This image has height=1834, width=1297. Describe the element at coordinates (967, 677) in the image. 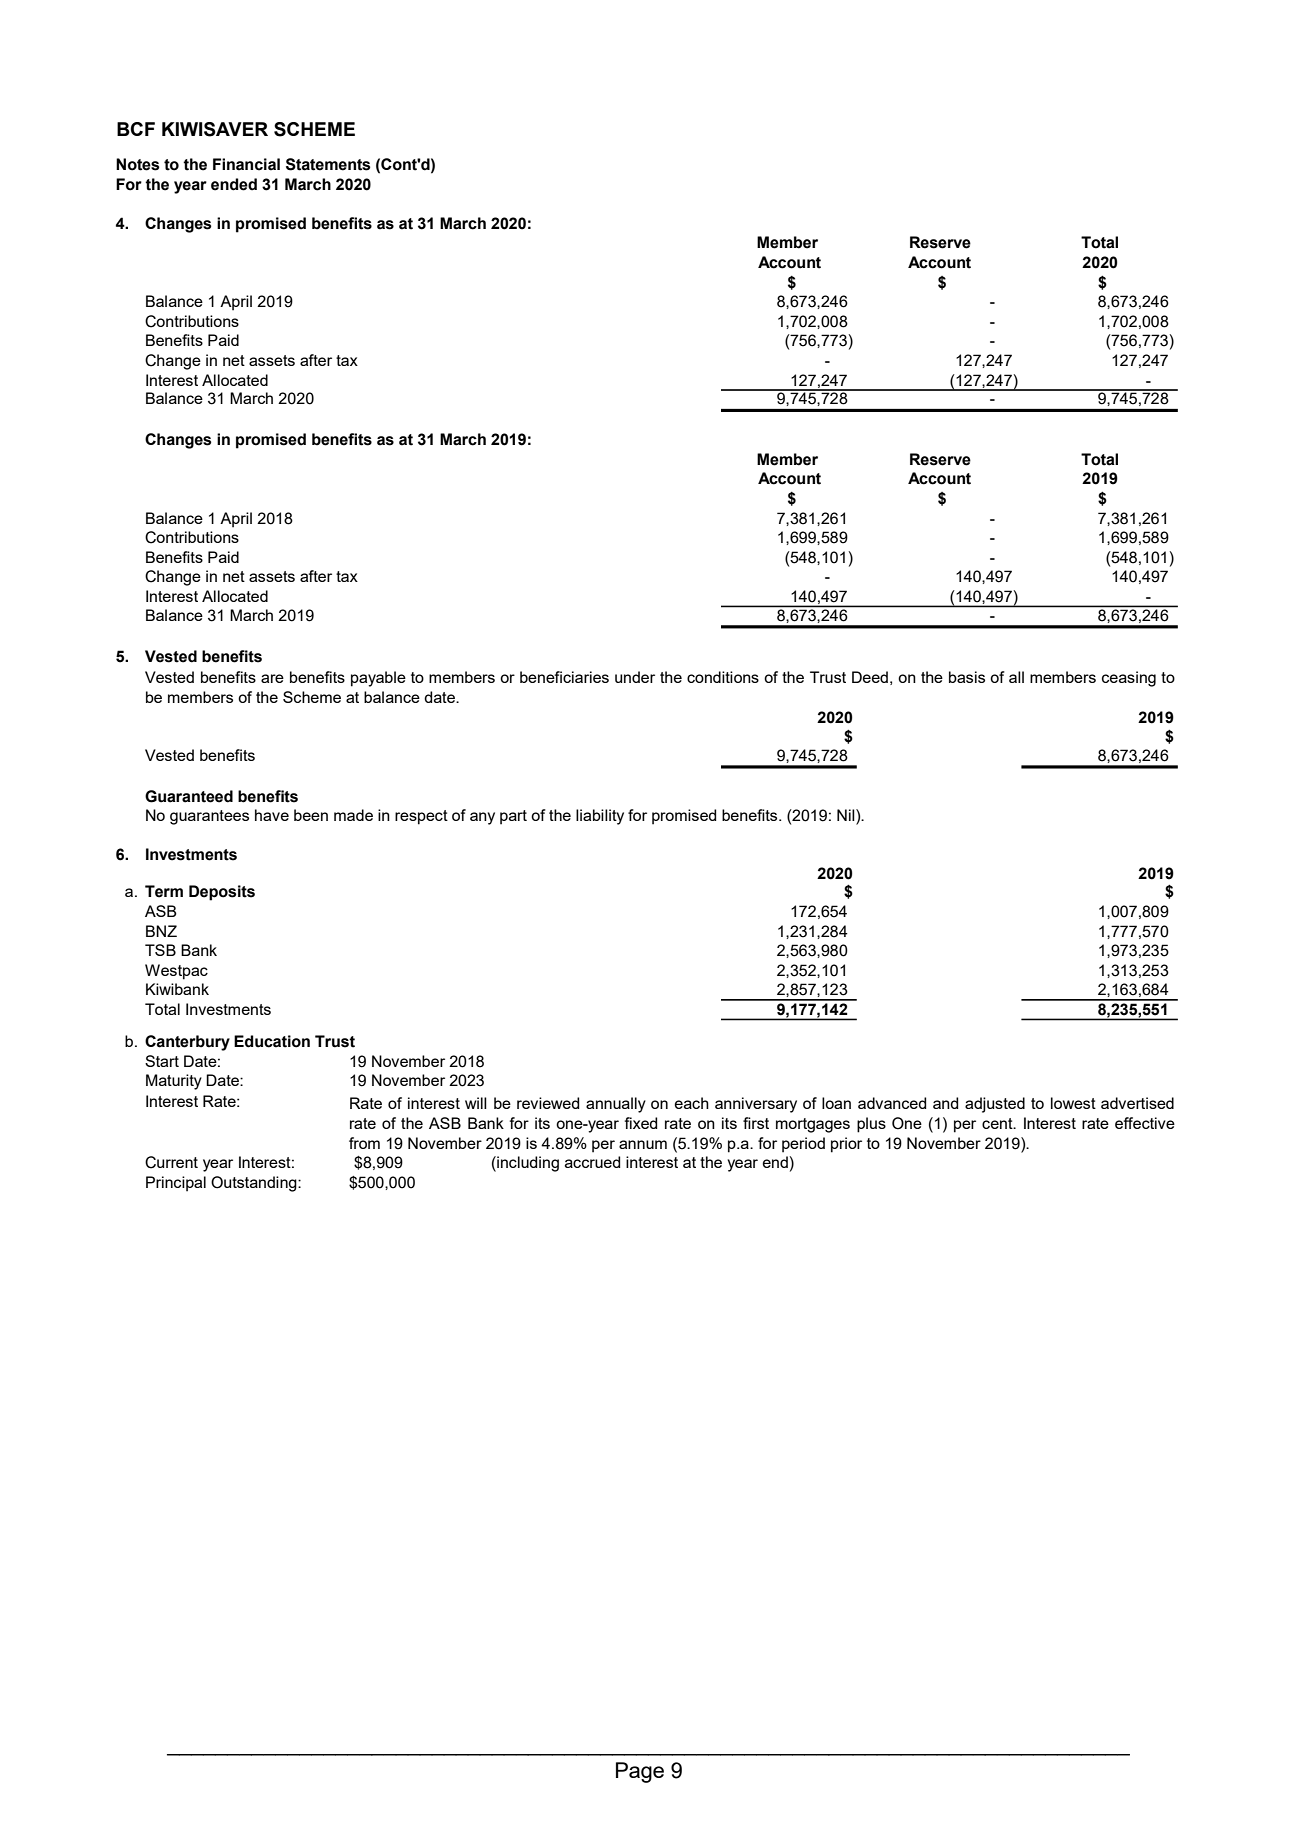

I see `basis` at that location.
